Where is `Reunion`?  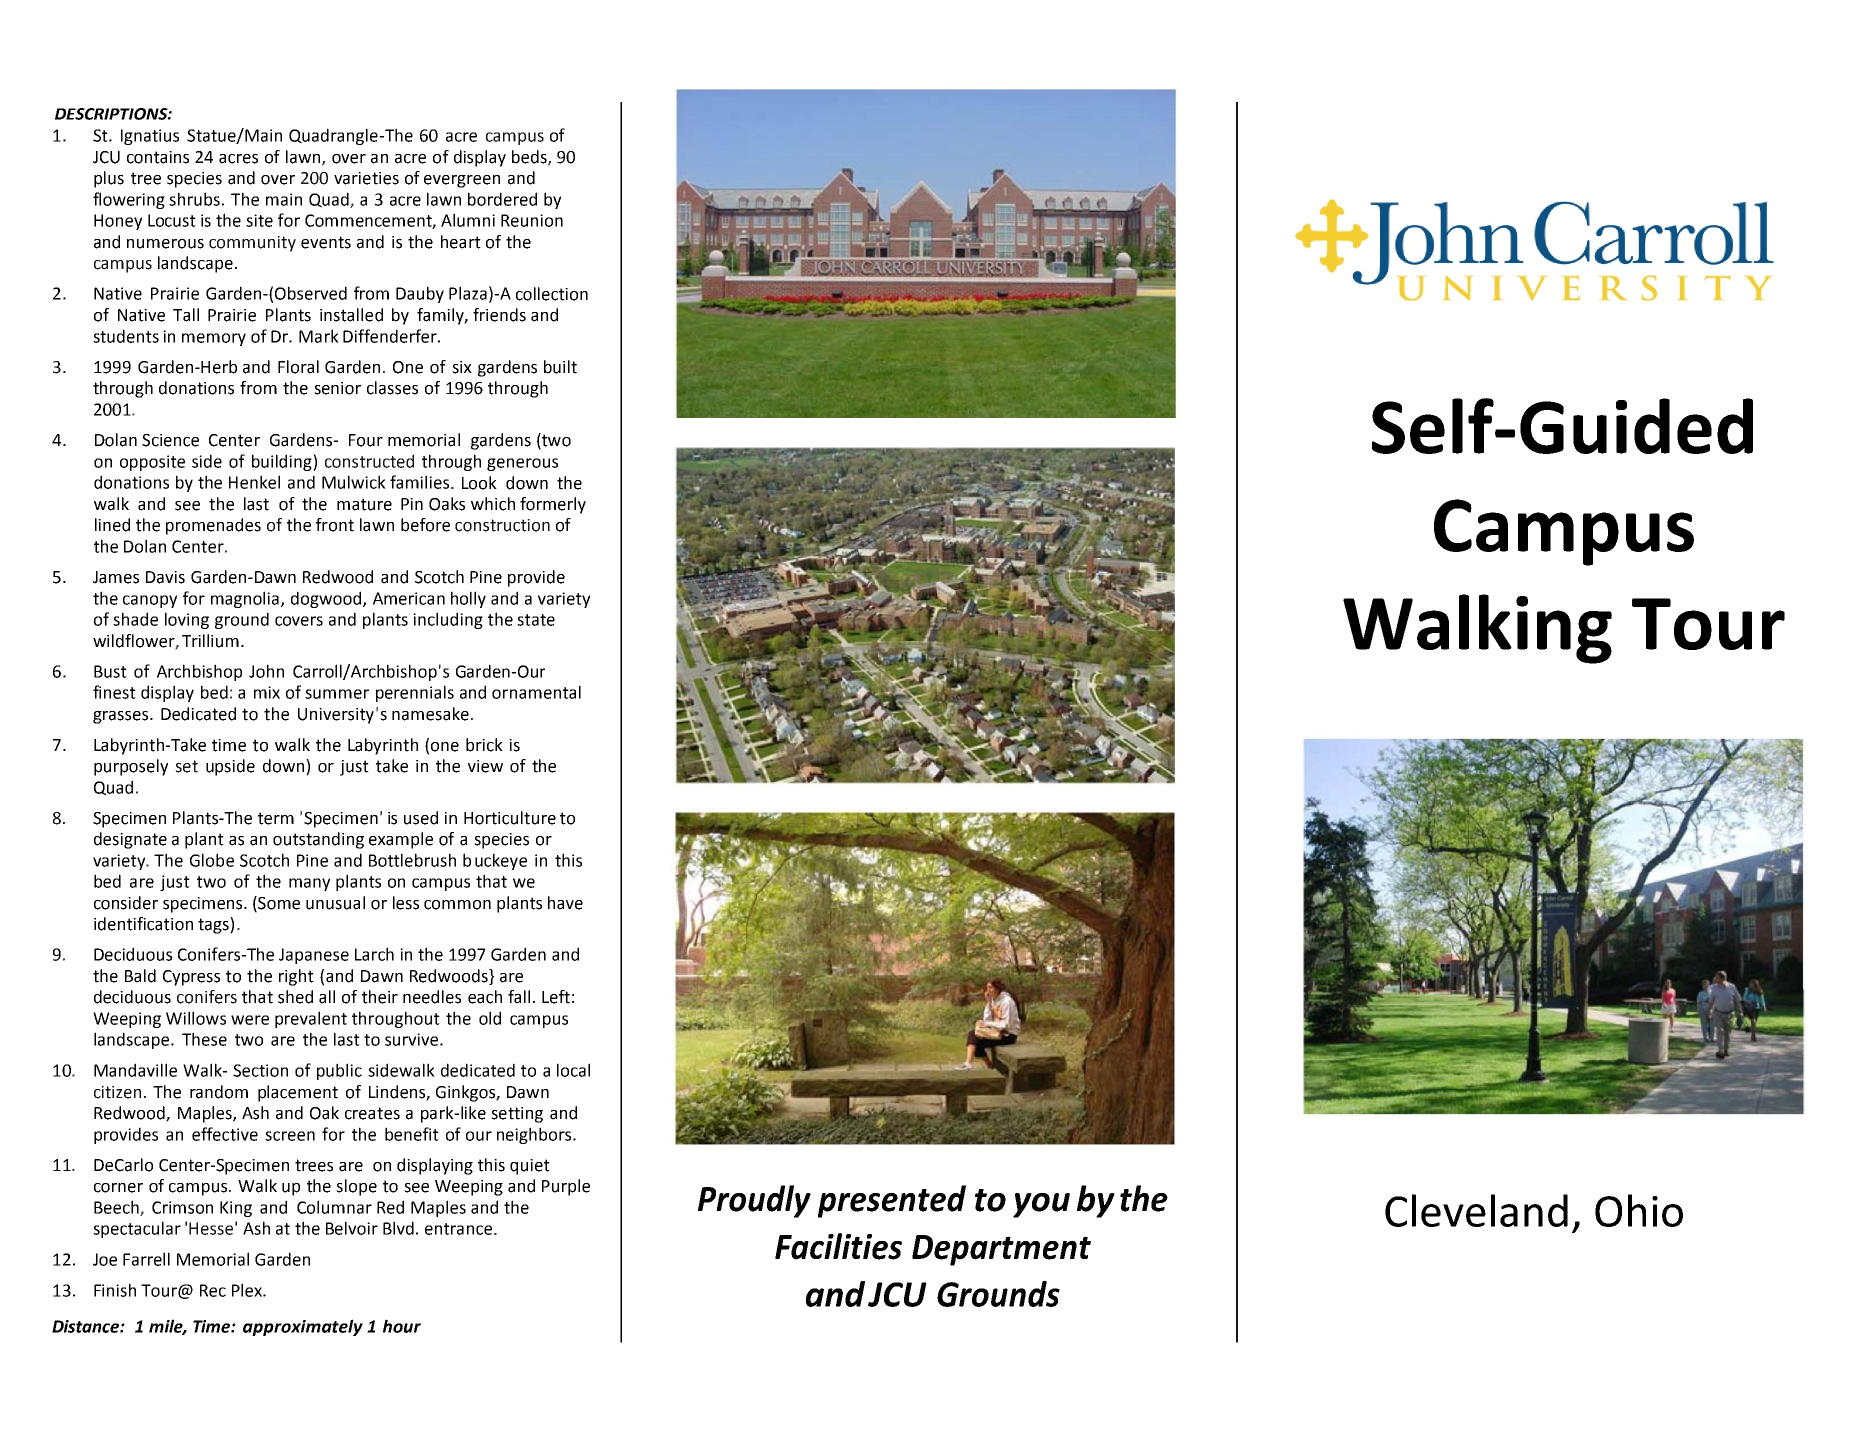 Reunion is located at coordinates (532, 220).
